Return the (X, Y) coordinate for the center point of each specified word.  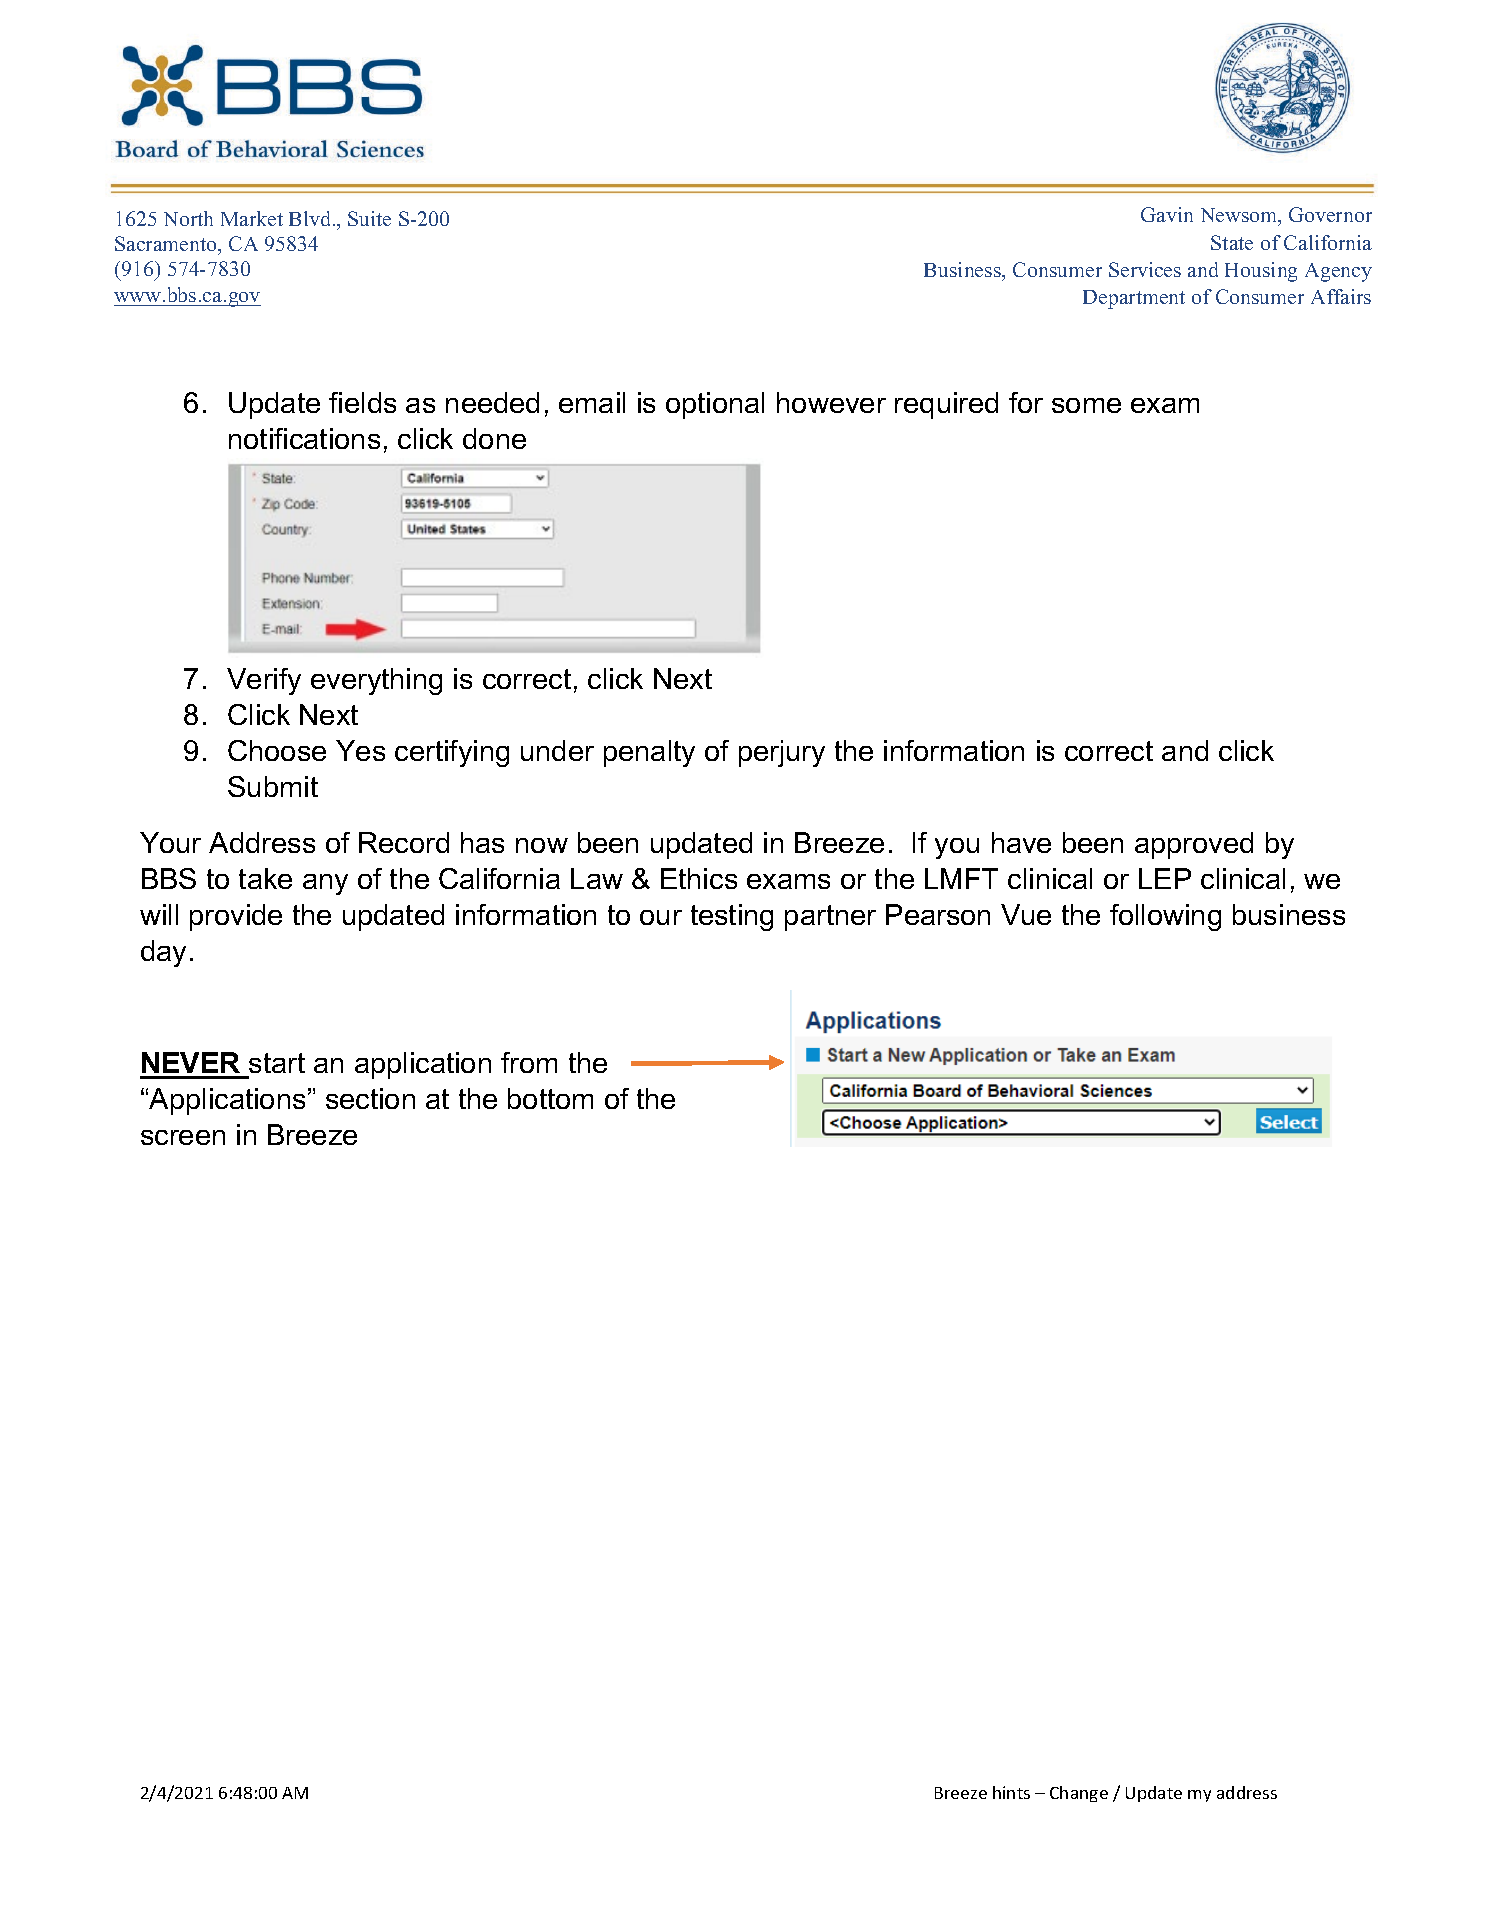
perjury (782, 753)
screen (183, 1137)
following (1165, 917)
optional (715, 405)
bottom (550, 1098)
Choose (277, 750)
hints (1011, 1792)
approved (1194, 845)
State (1232, 242)
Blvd (311, 218)
